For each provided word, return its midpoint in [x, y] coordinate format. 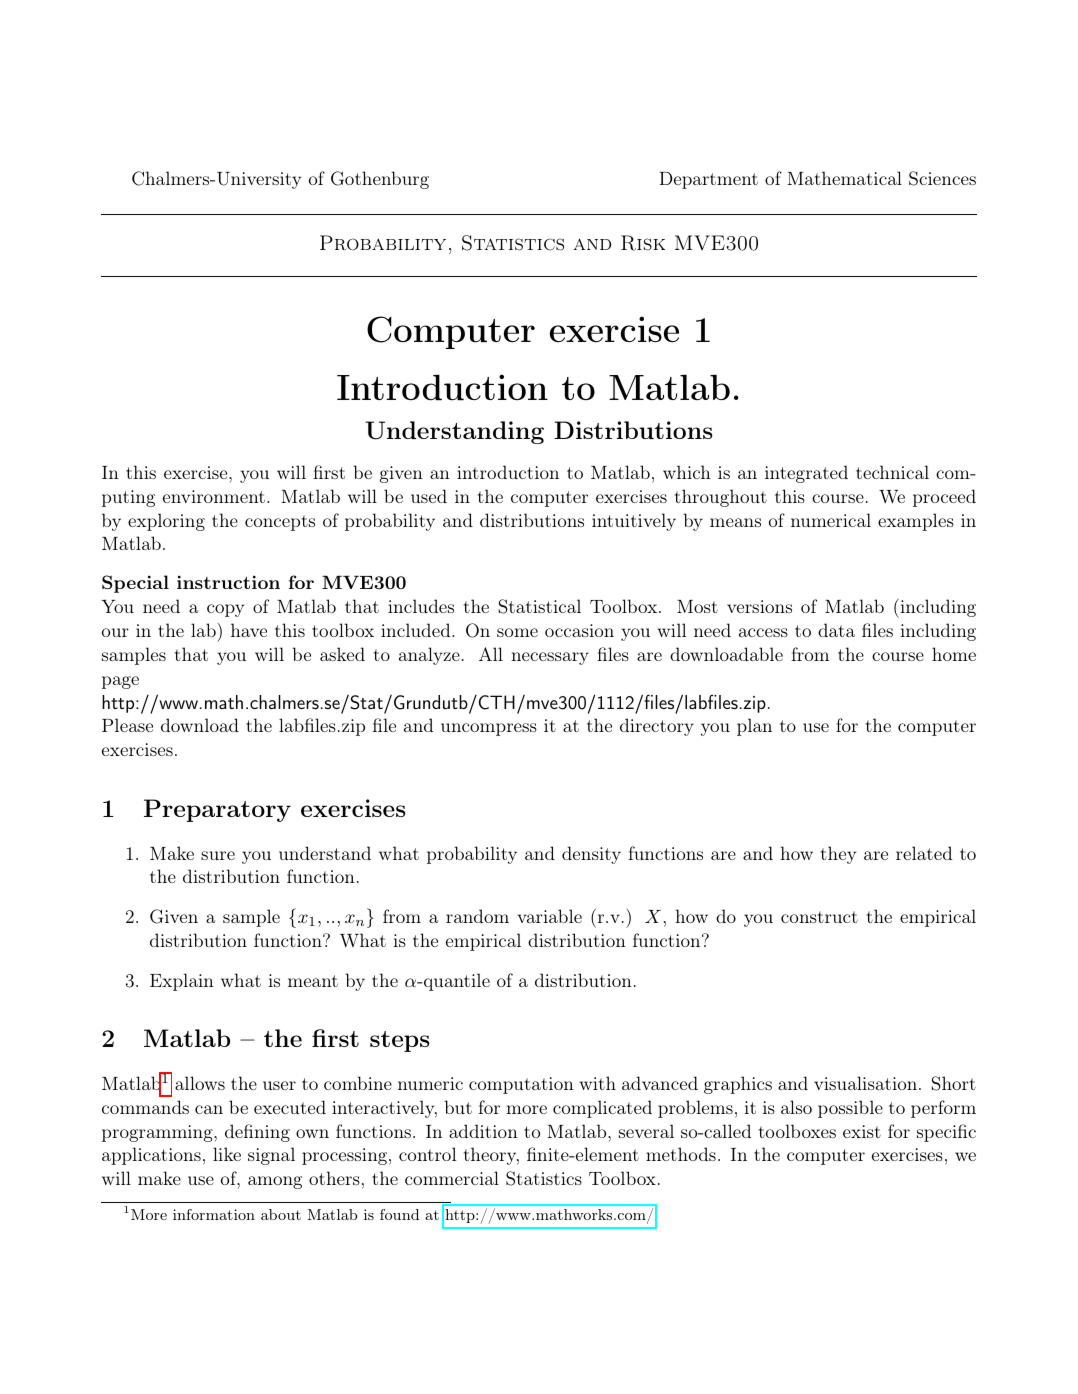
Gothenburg [380, 180]
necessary [550, 658]
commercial [452, 1178]
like [227, 1154]
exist [862, 1131]
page [120, 682]
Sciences [942, 178]
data [836, 630]
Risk [643, 243]
